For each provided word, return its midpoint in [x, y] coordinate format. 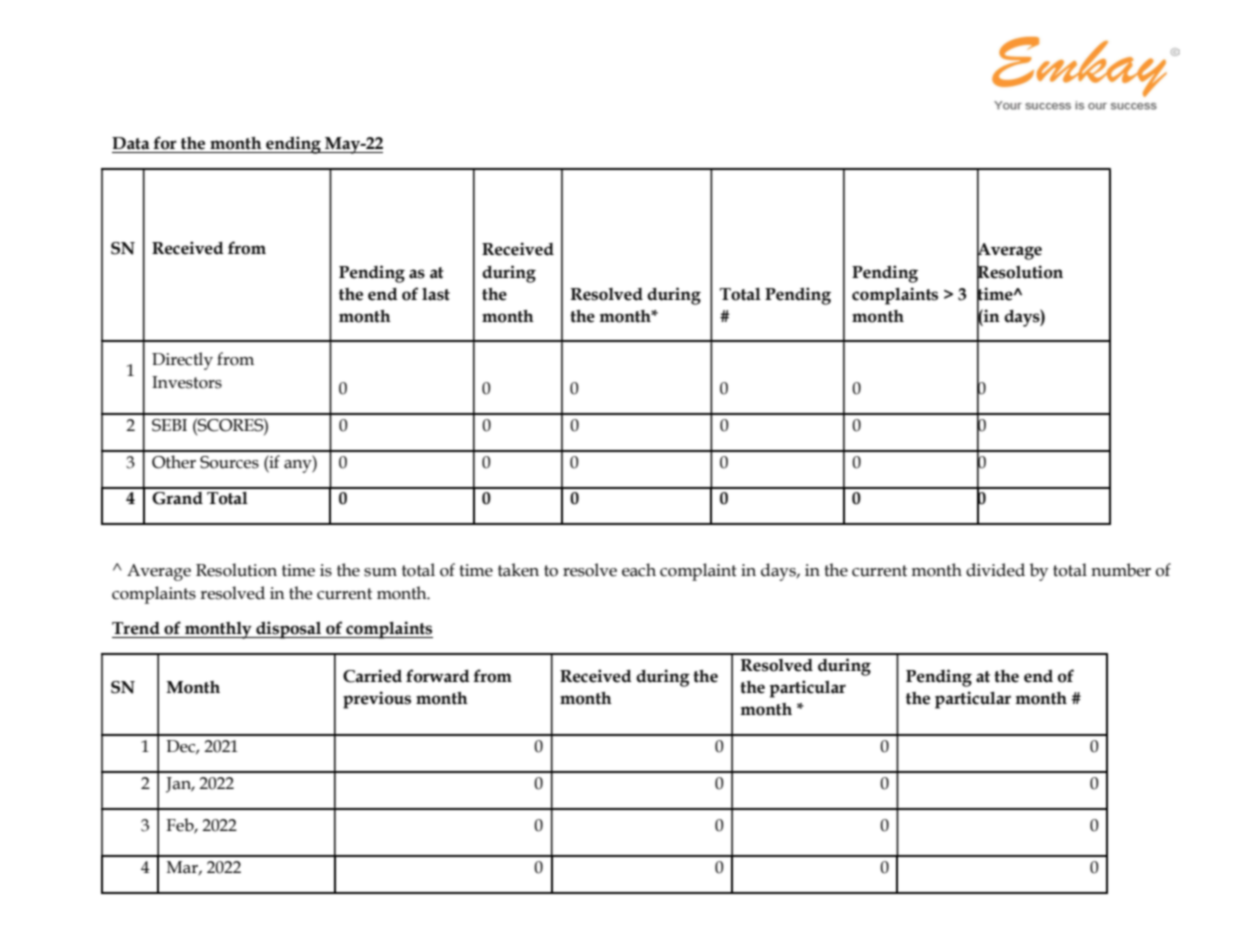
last [436, 294]
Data [131, 143]
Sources [229, 462]
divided [995, 570]
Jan [180, 785]
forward [438, 676]
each [639, 570]
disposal [289, 630]
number [1121, 570]
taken [518, 570]
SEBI [169, 425]
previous [377, 700]
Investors [187, 382]
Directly [182, 361]
